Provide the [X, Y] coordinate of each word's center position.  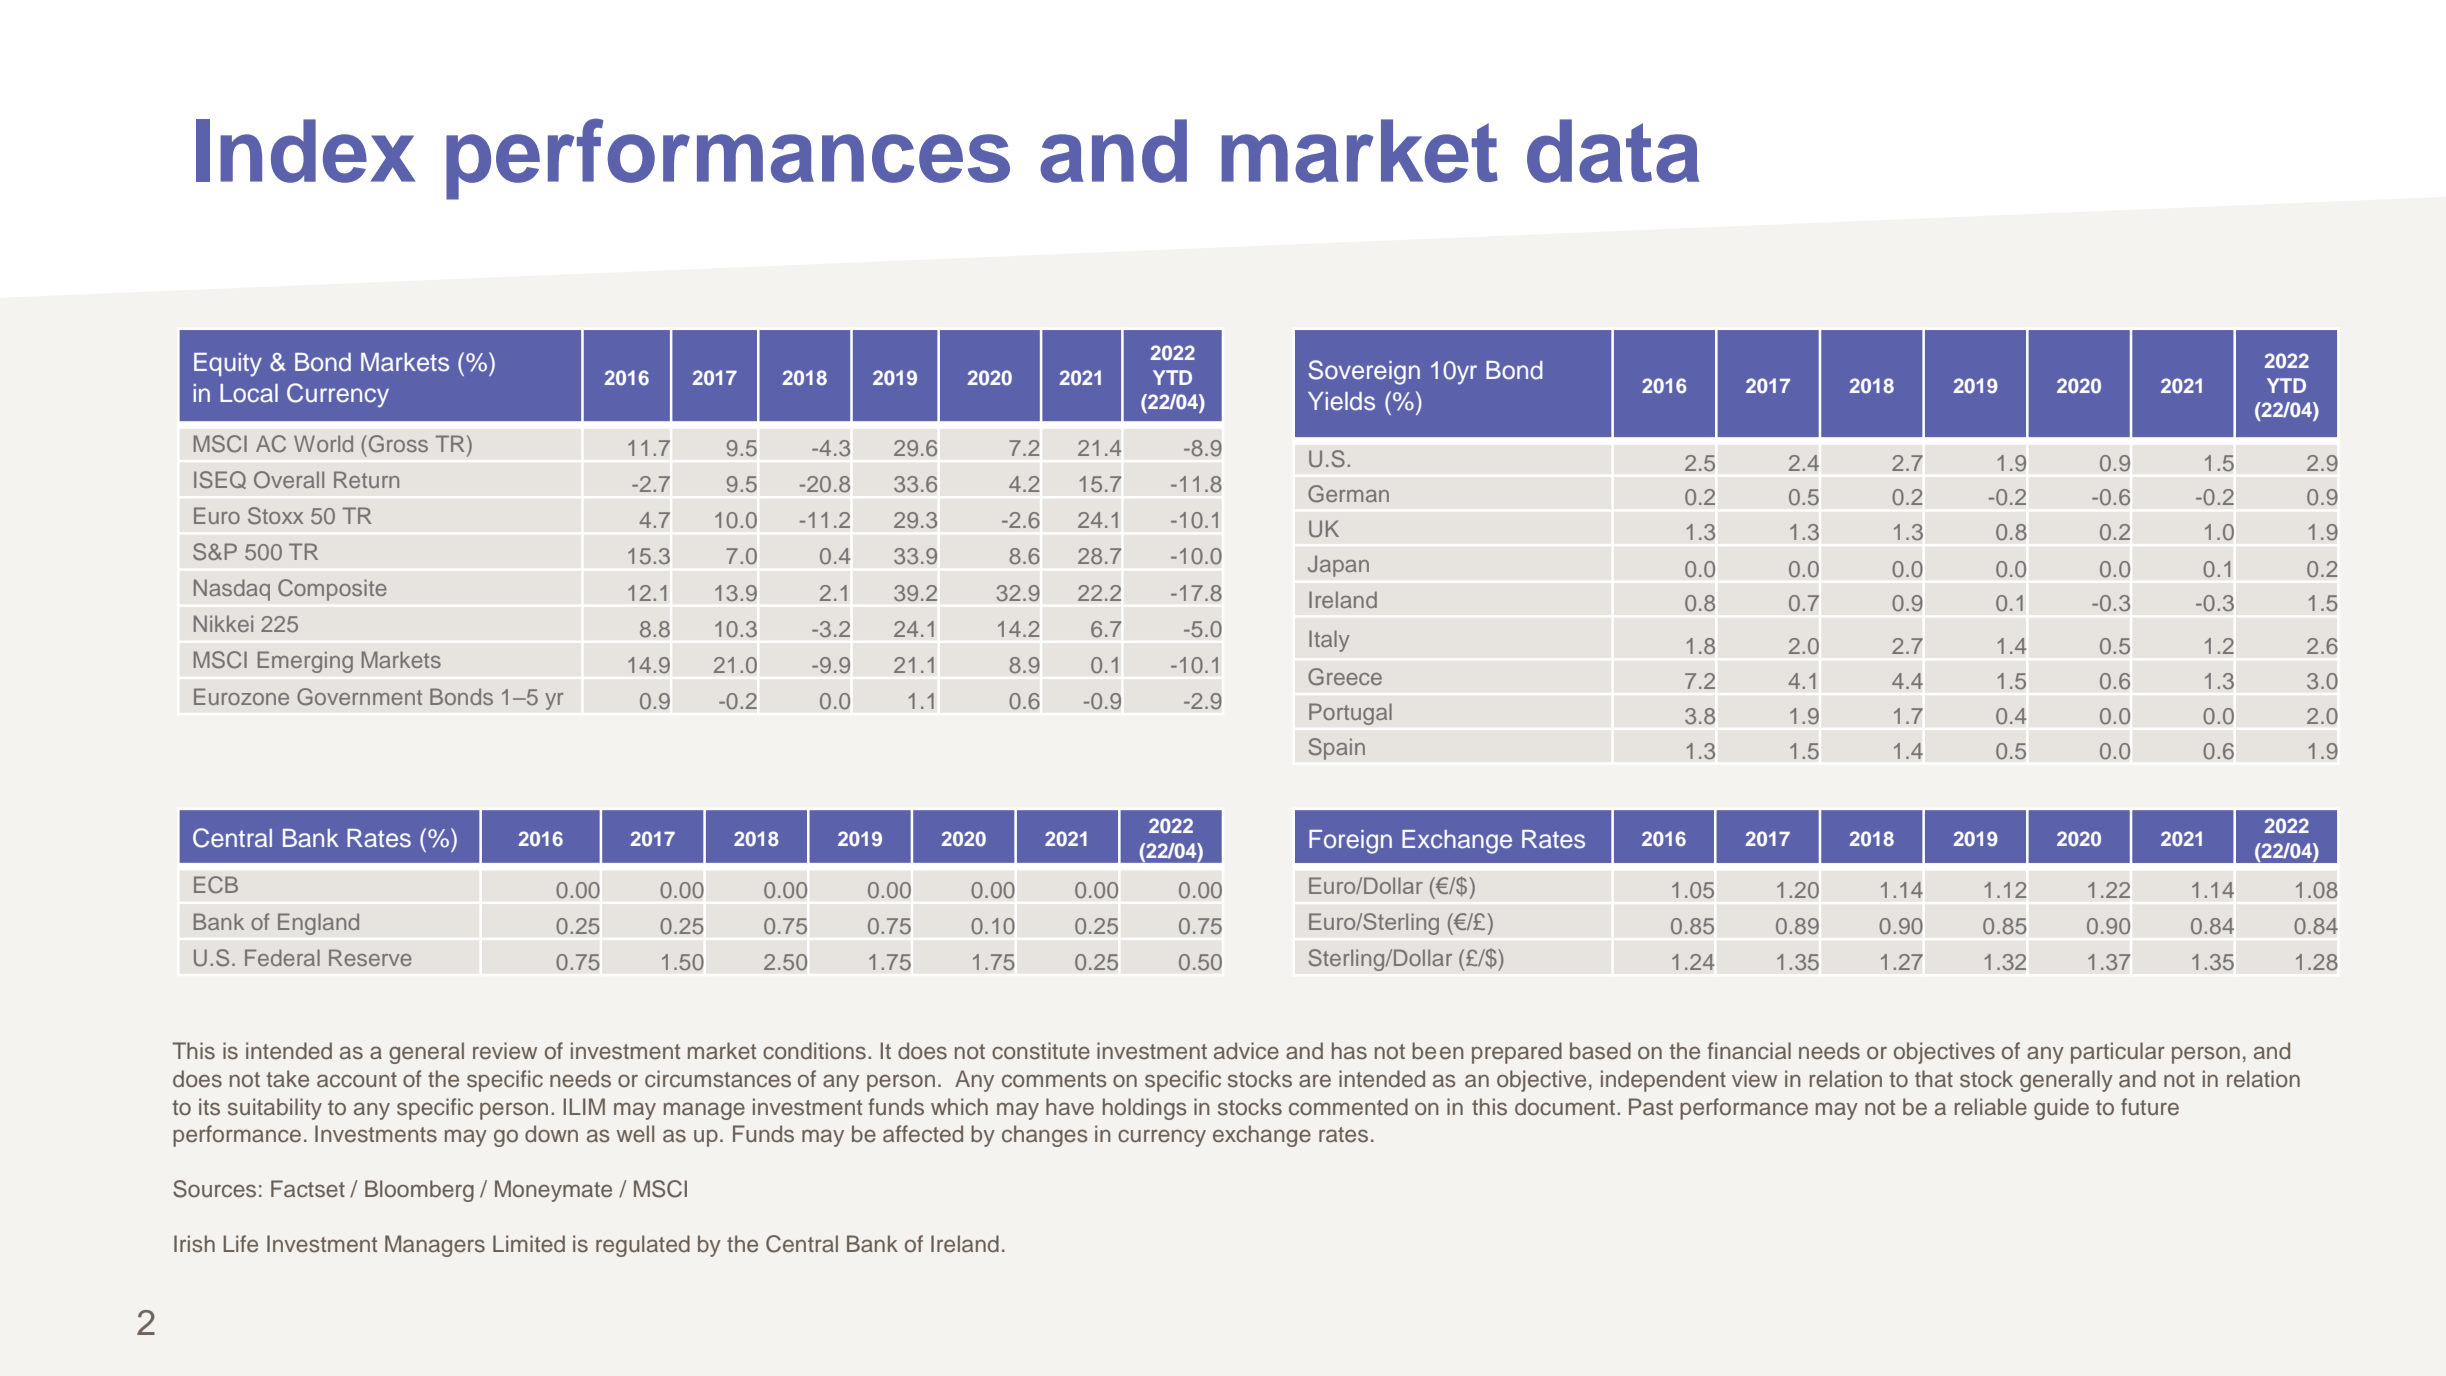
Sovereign [1364, 372]
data [1613, 151]
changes [1045, 1136]
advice [1246, 1051]
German [1348, 494]
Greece [1345, 677]
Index [305, 151]
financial [1749, 1051]
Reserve [370, 957]
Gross [397, 444]
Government [359, 697]
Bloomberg [419, 1191]
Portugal [1350, 714]
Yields [1341, 401]
